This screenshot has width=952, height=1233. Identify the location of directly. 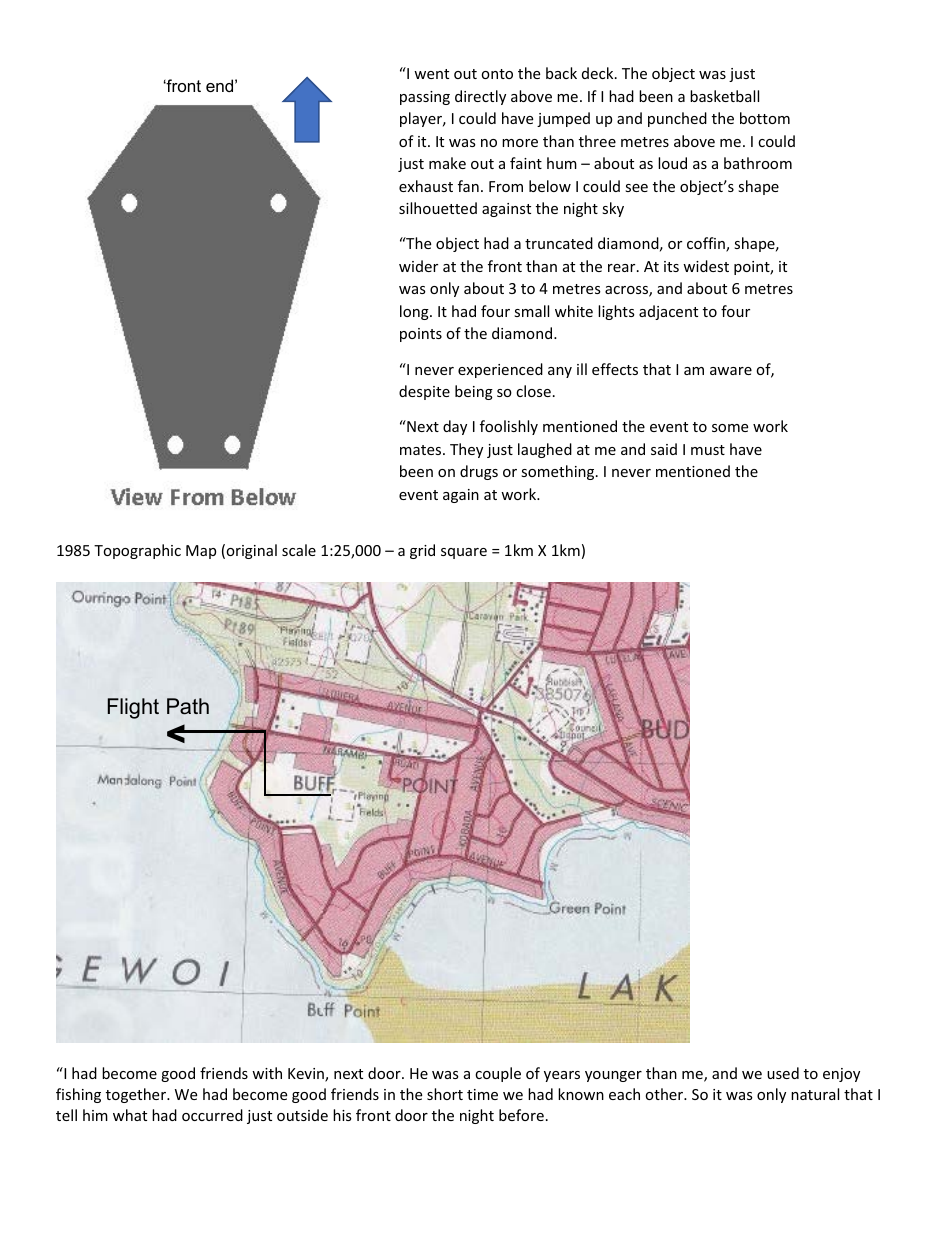
(480, 97).
